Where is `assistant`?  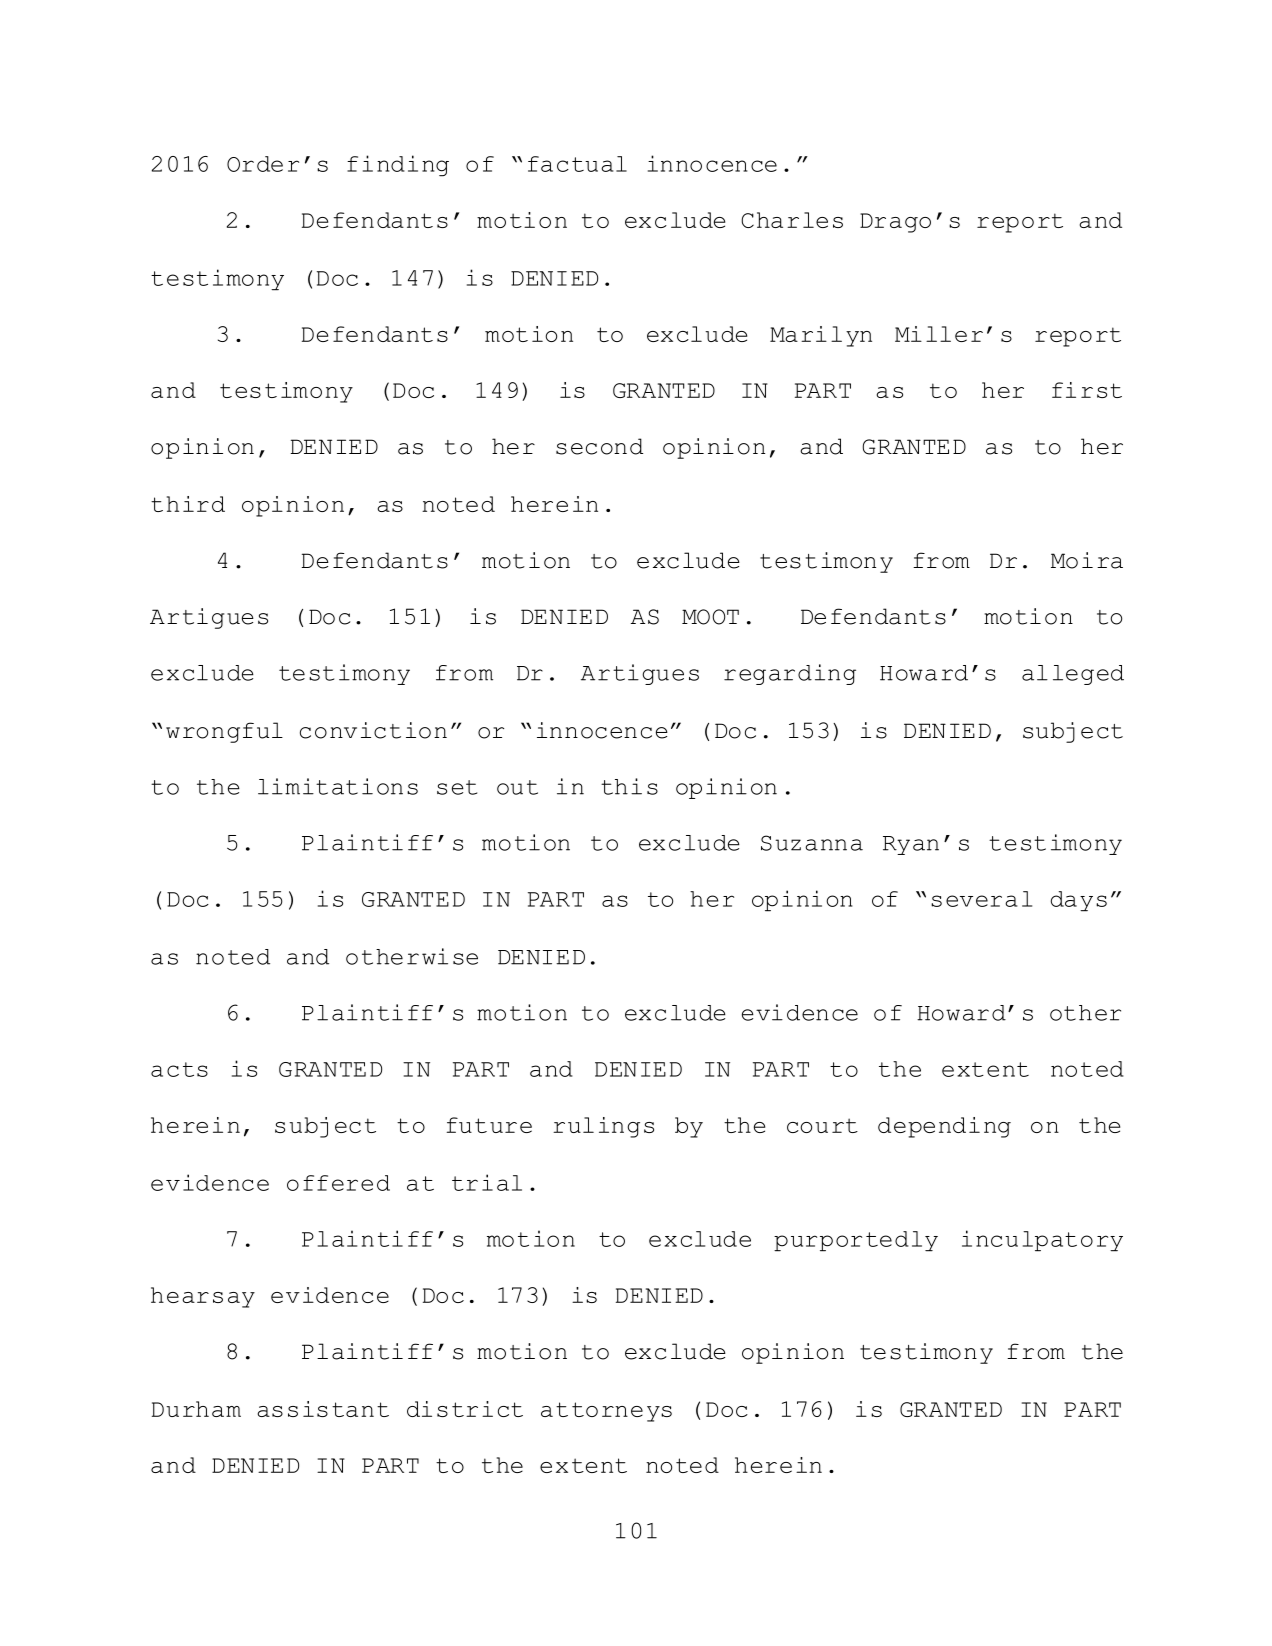
assistant is located at coordinates (323, 1409).
